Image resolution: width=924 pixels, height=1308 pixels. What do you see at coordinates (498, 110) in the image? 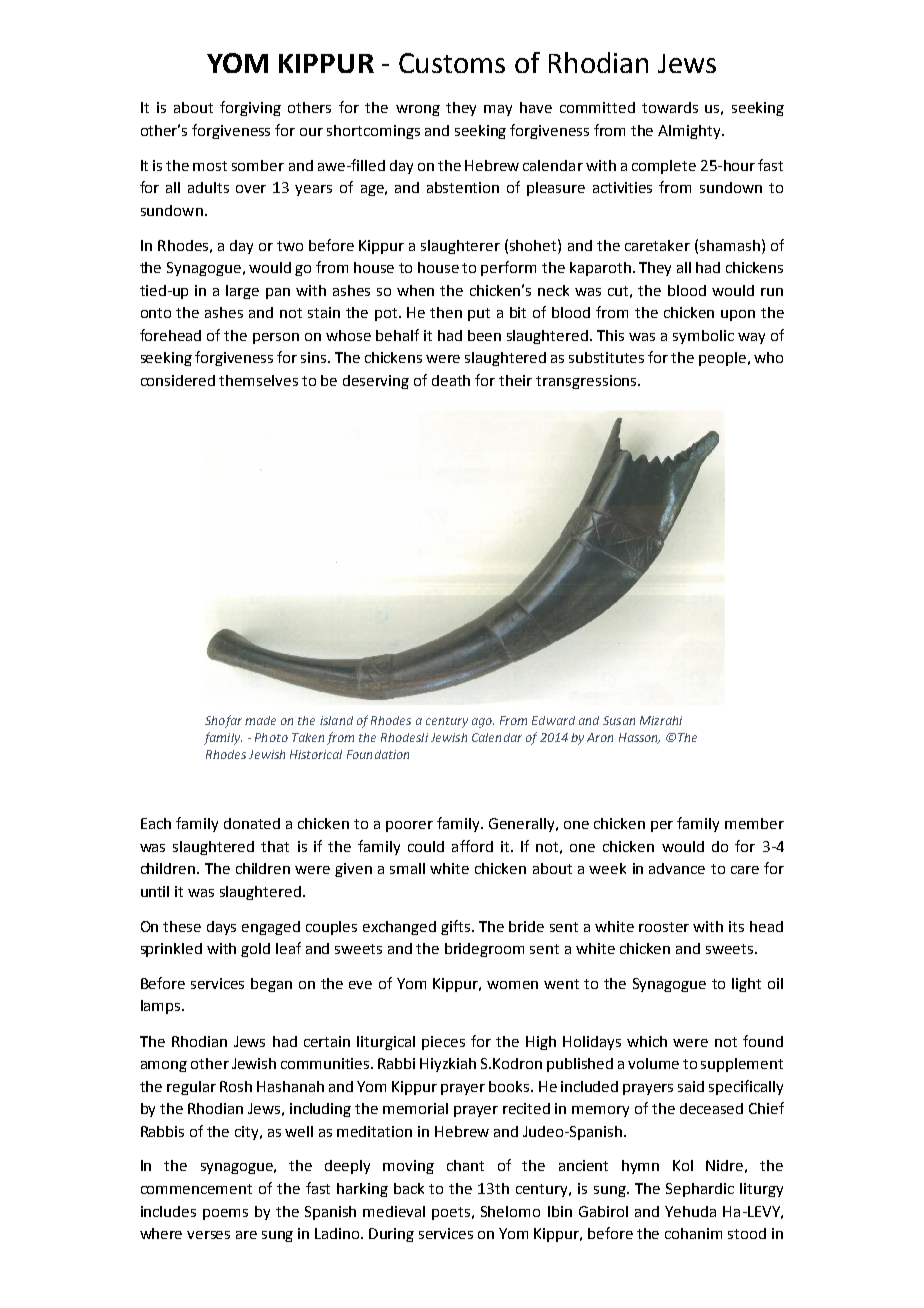
I see `may` at bounding box center [498, 110].
